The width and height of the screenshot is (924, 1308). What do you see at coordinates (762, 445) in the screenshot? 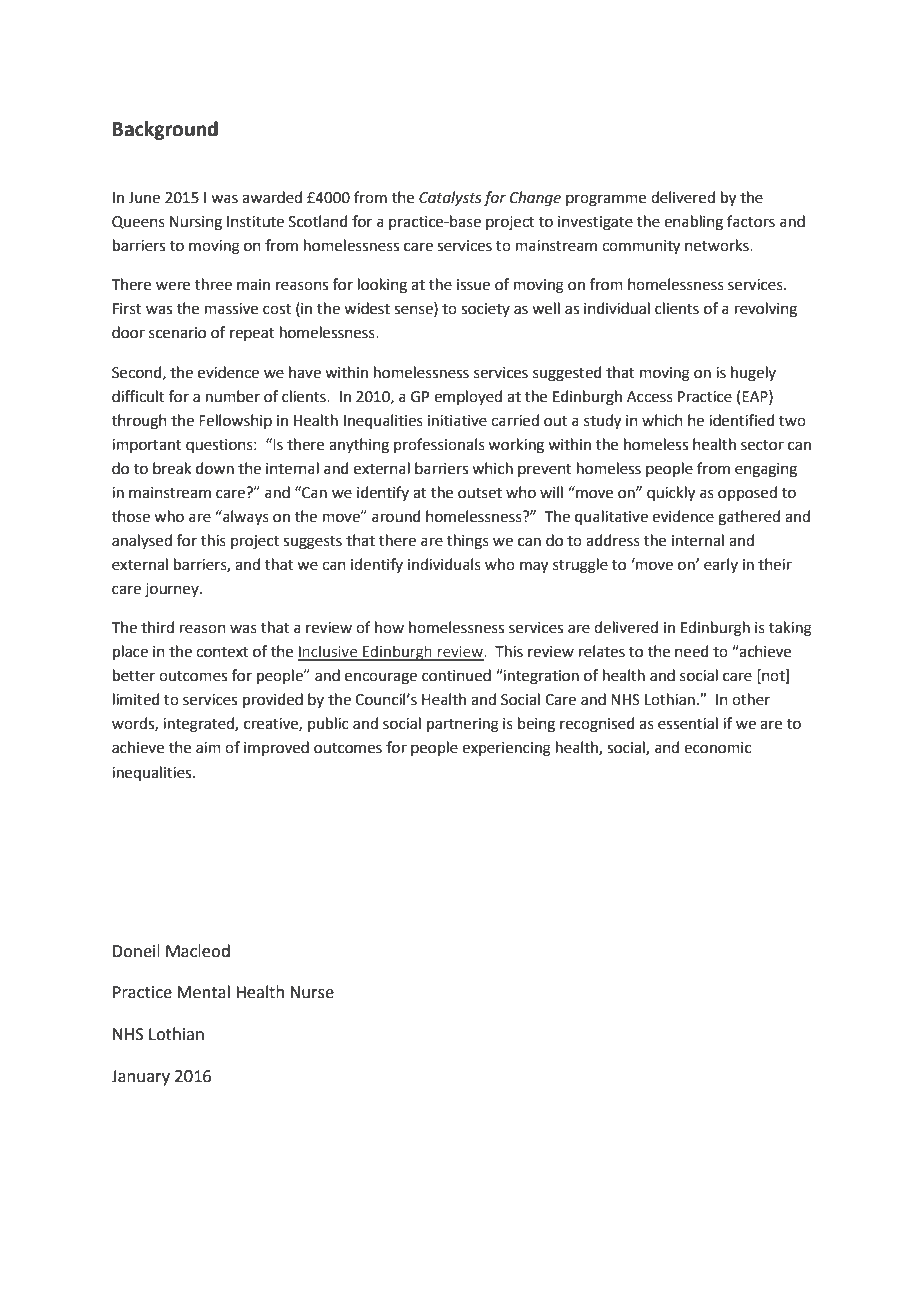
I see `sector` at bounding box center [762, 445].
